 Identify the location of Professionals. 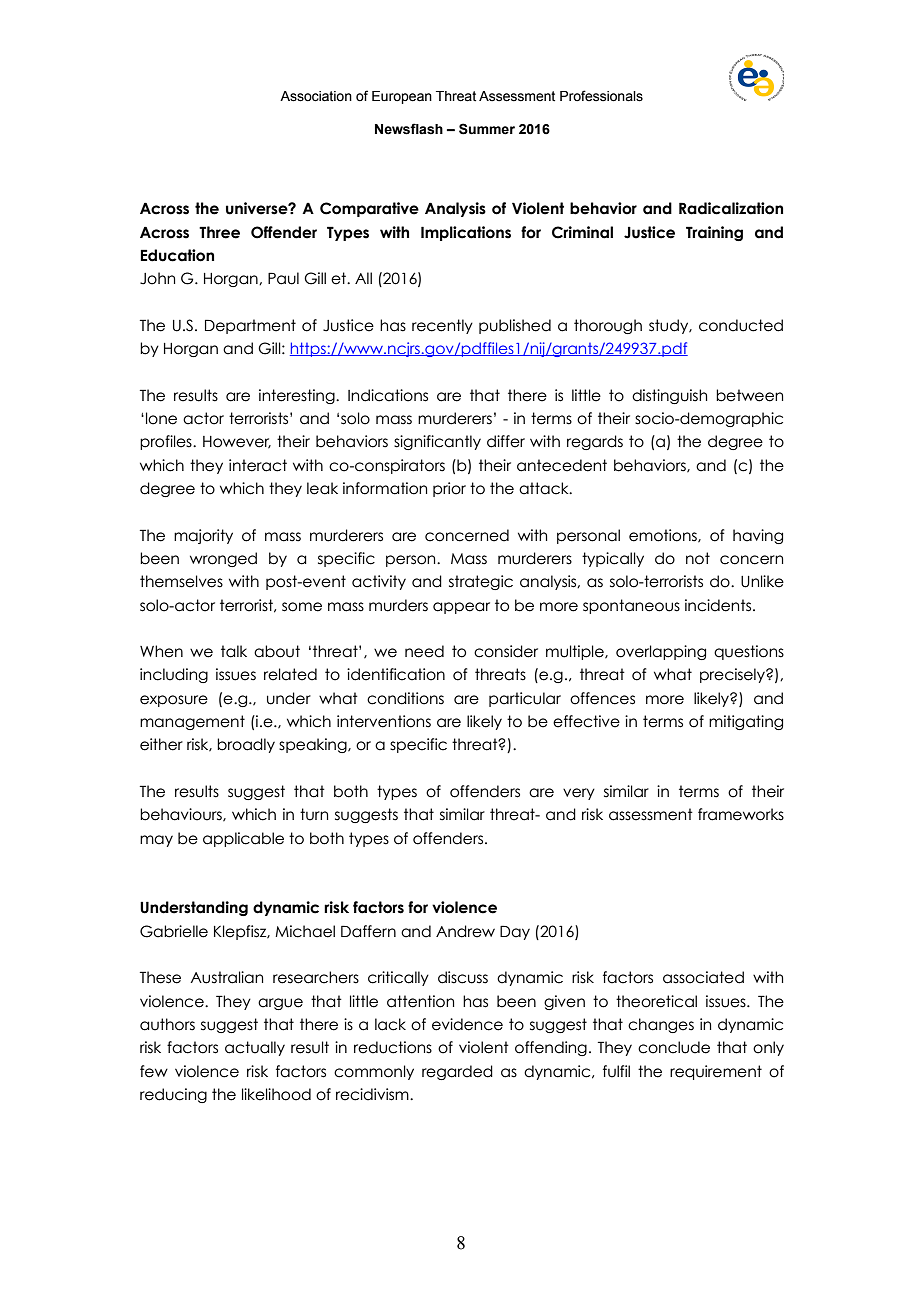
(601, 96).
